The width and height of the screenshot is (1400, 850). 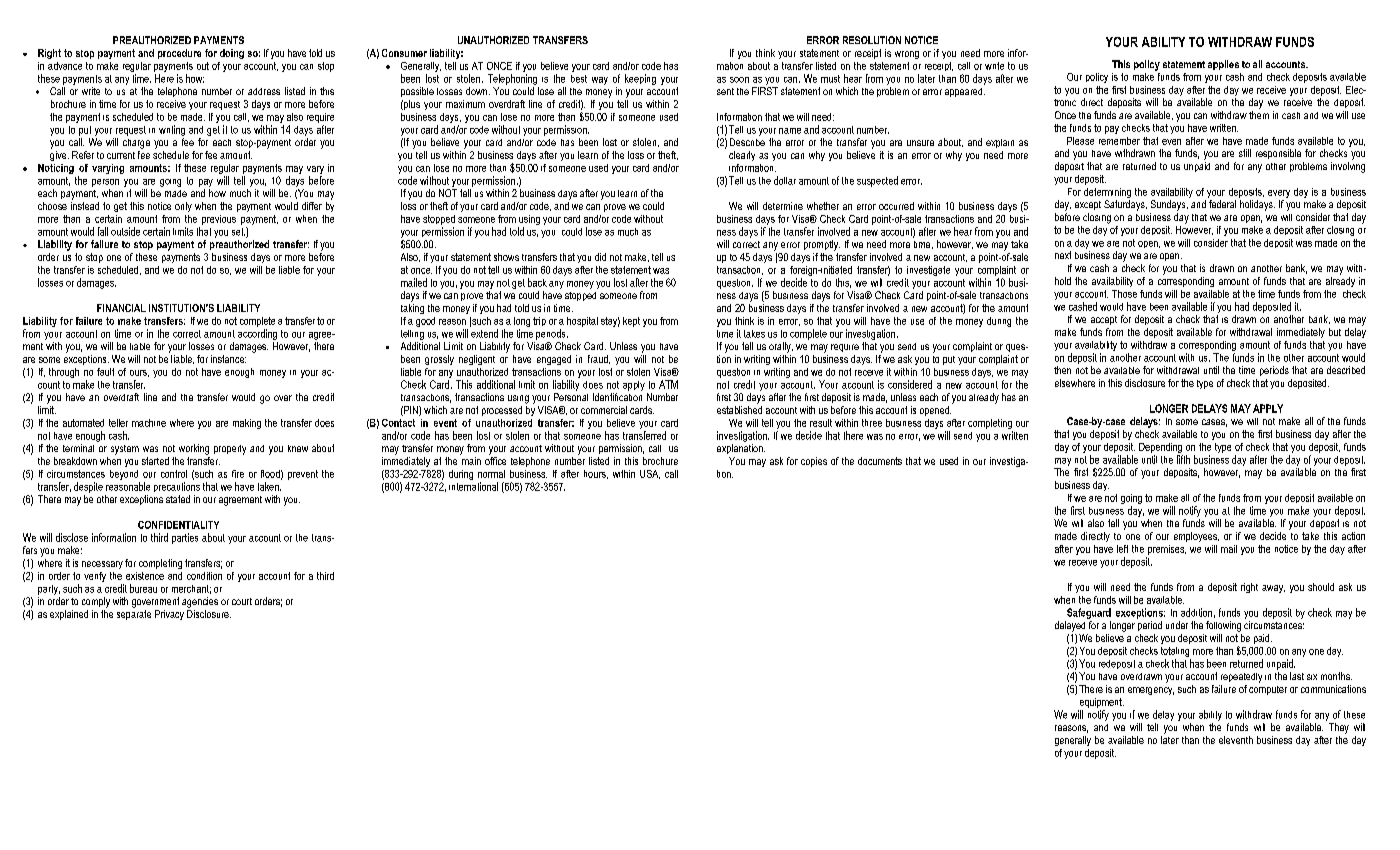 What do you see at coordinates (668, 384) in the screenshot?
I see `ATM` at bounding box center [668, 384].
